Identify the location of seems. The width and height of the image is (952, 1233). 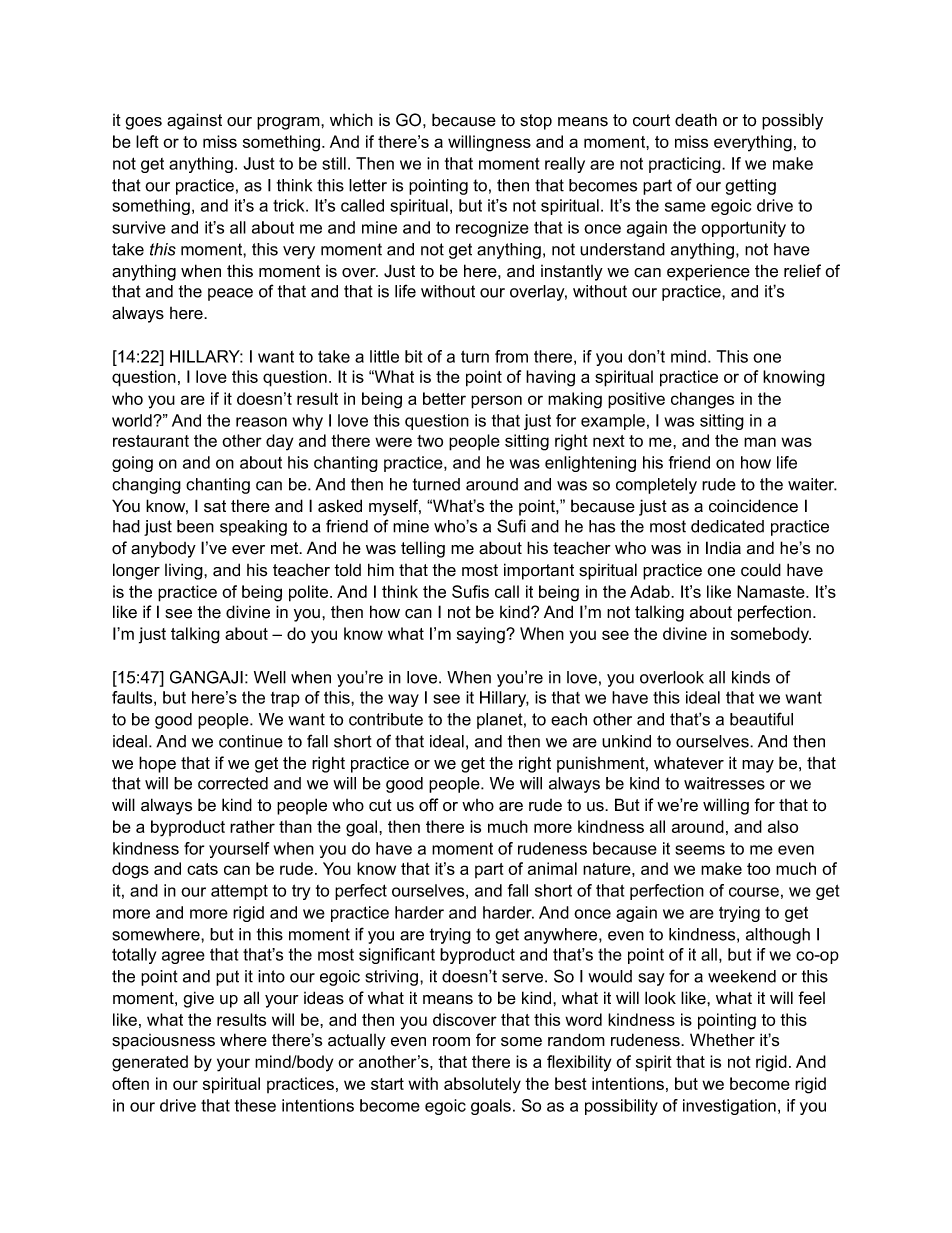
(700, 850).
